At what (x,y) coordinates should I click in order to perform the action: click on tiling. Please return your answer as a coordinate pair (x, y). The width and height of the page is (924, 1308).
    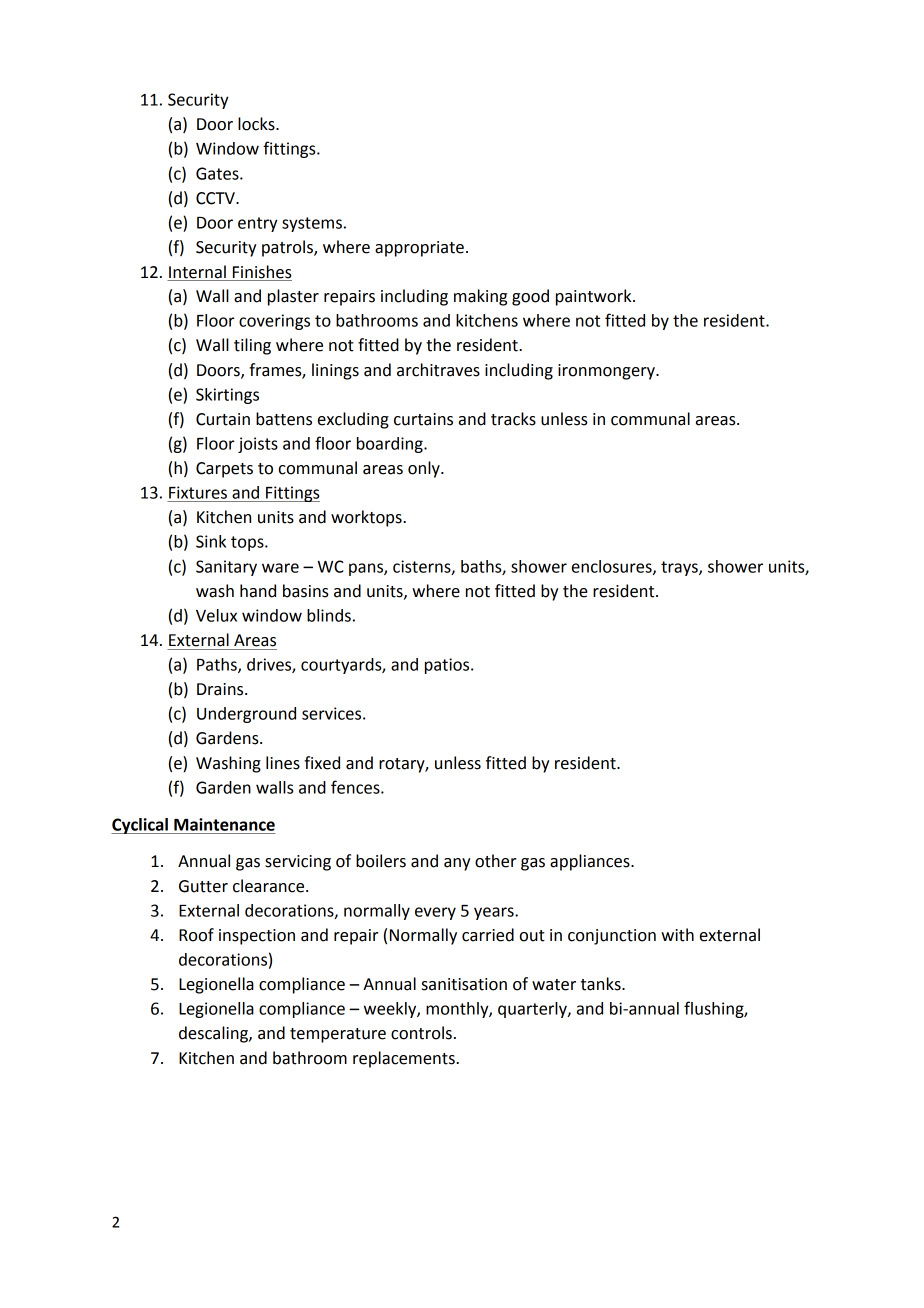
    Looking at the image, I should click on (252, 346).
